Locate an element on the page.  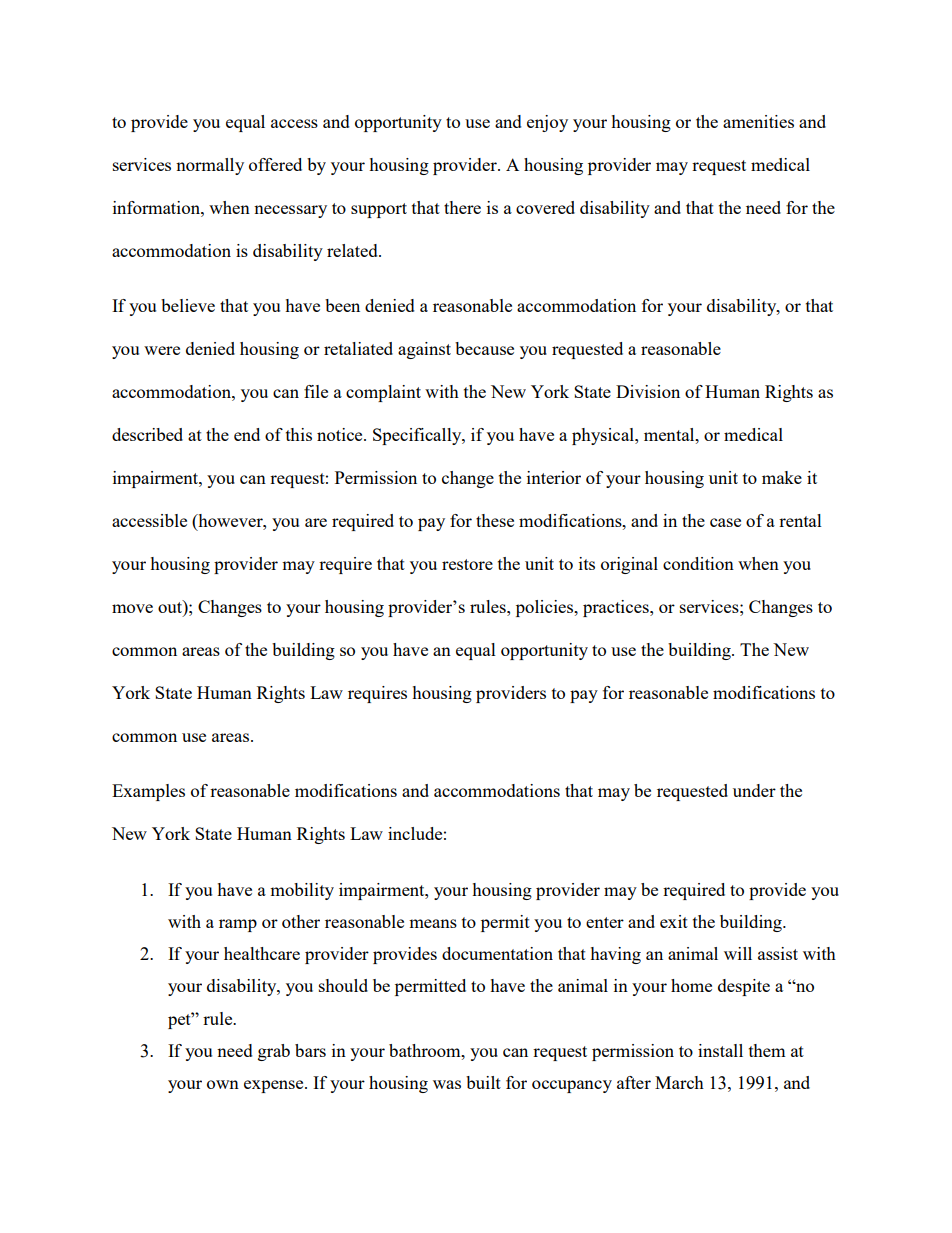
make is located at coordinates (782, 477).
